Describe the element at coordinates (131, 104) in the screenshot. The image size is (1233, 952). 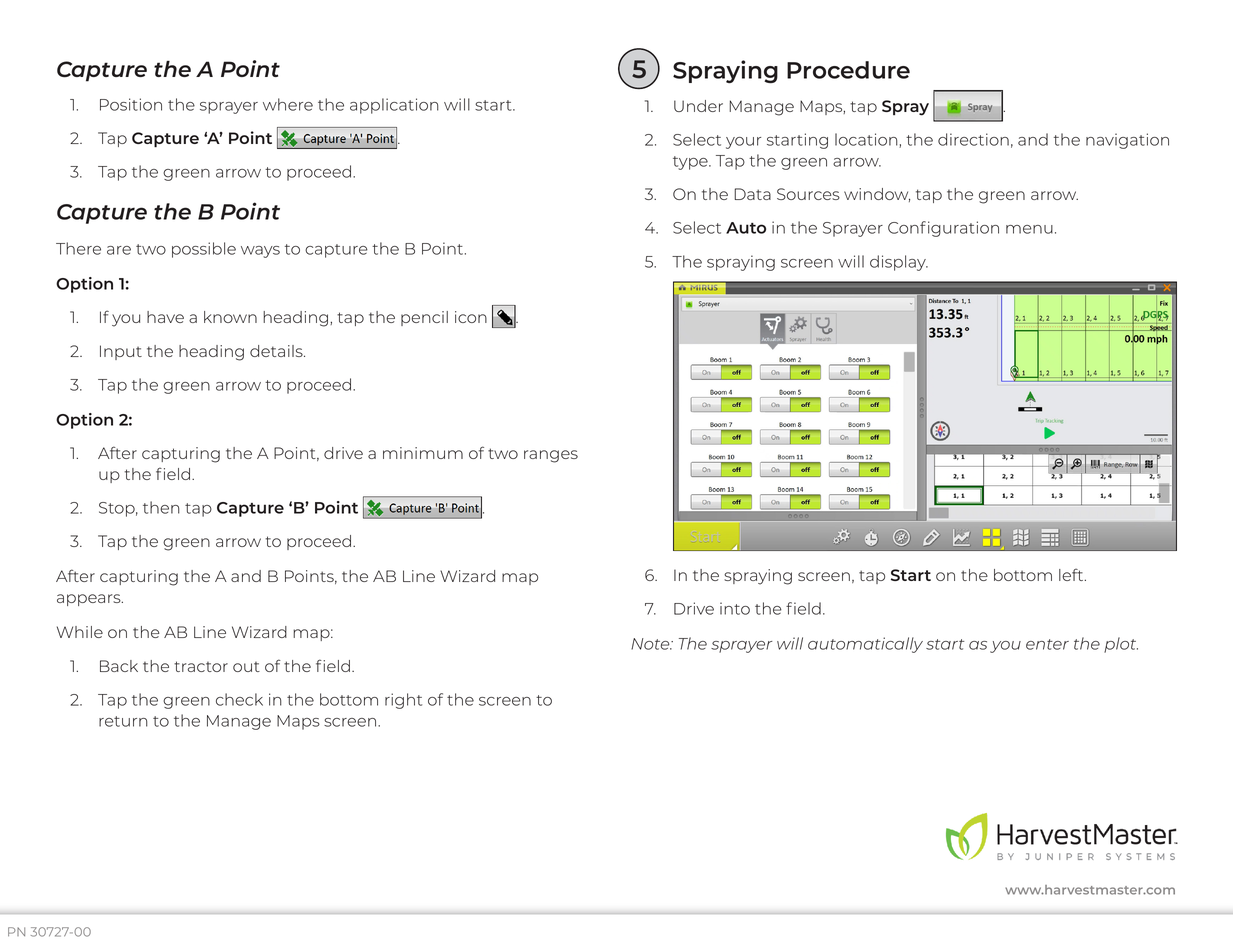
I see `Position` at that location.
